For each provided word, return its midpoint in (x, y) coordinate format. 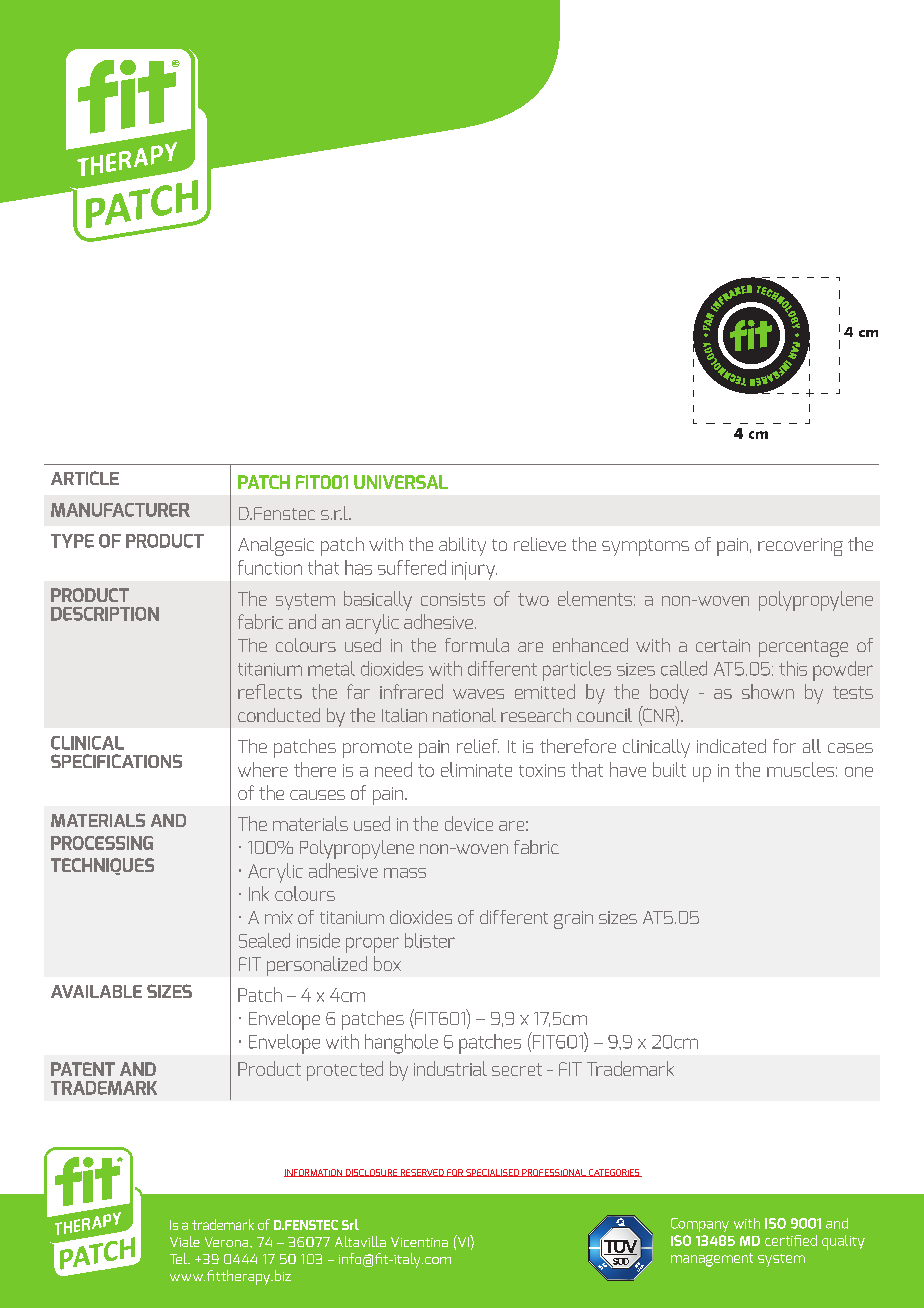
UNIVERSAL (401, 482)
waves (478, 694)
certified (791, 1240)
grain (573, 920)
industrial (450, 1068)
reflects (270, 691)
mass (405, 873)
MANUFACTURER (120, 510)
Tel (179, 1258)
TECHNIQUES (102, 866)
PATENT (83, 1069)
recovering (800, 547)
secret (517, 1069)
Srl (350, 1224)
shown (768, 691)
